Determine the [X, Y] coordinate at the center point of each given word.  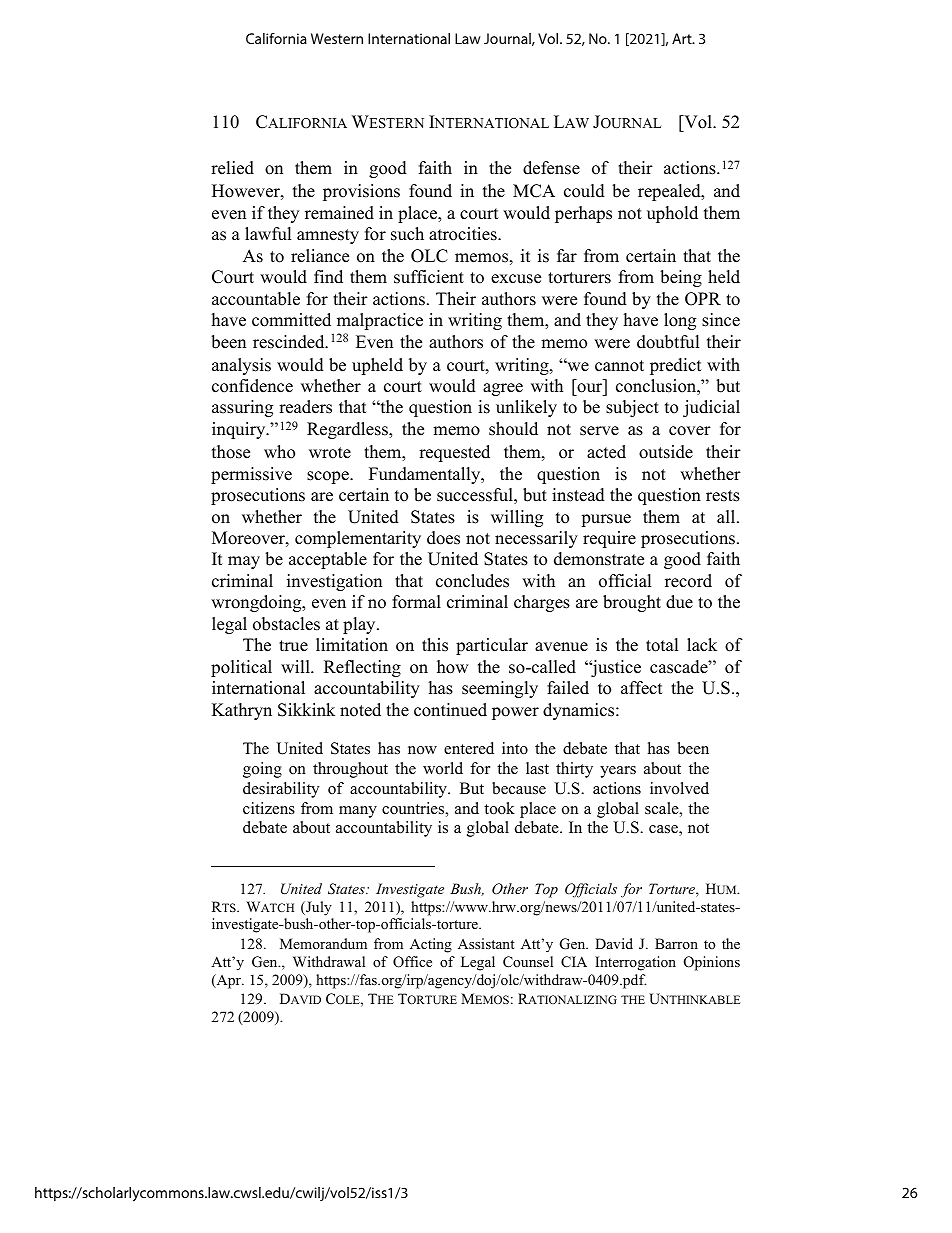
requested [454, 453]
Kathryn [242, 711]
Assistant [486, 943]
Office [412, 962]
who [279, 452]
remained [339, 213]
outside [666, 452]
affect [642, 688]
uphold [672, 214]
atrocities [464, 234]
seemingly [500, 689]
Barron [676, 943]
